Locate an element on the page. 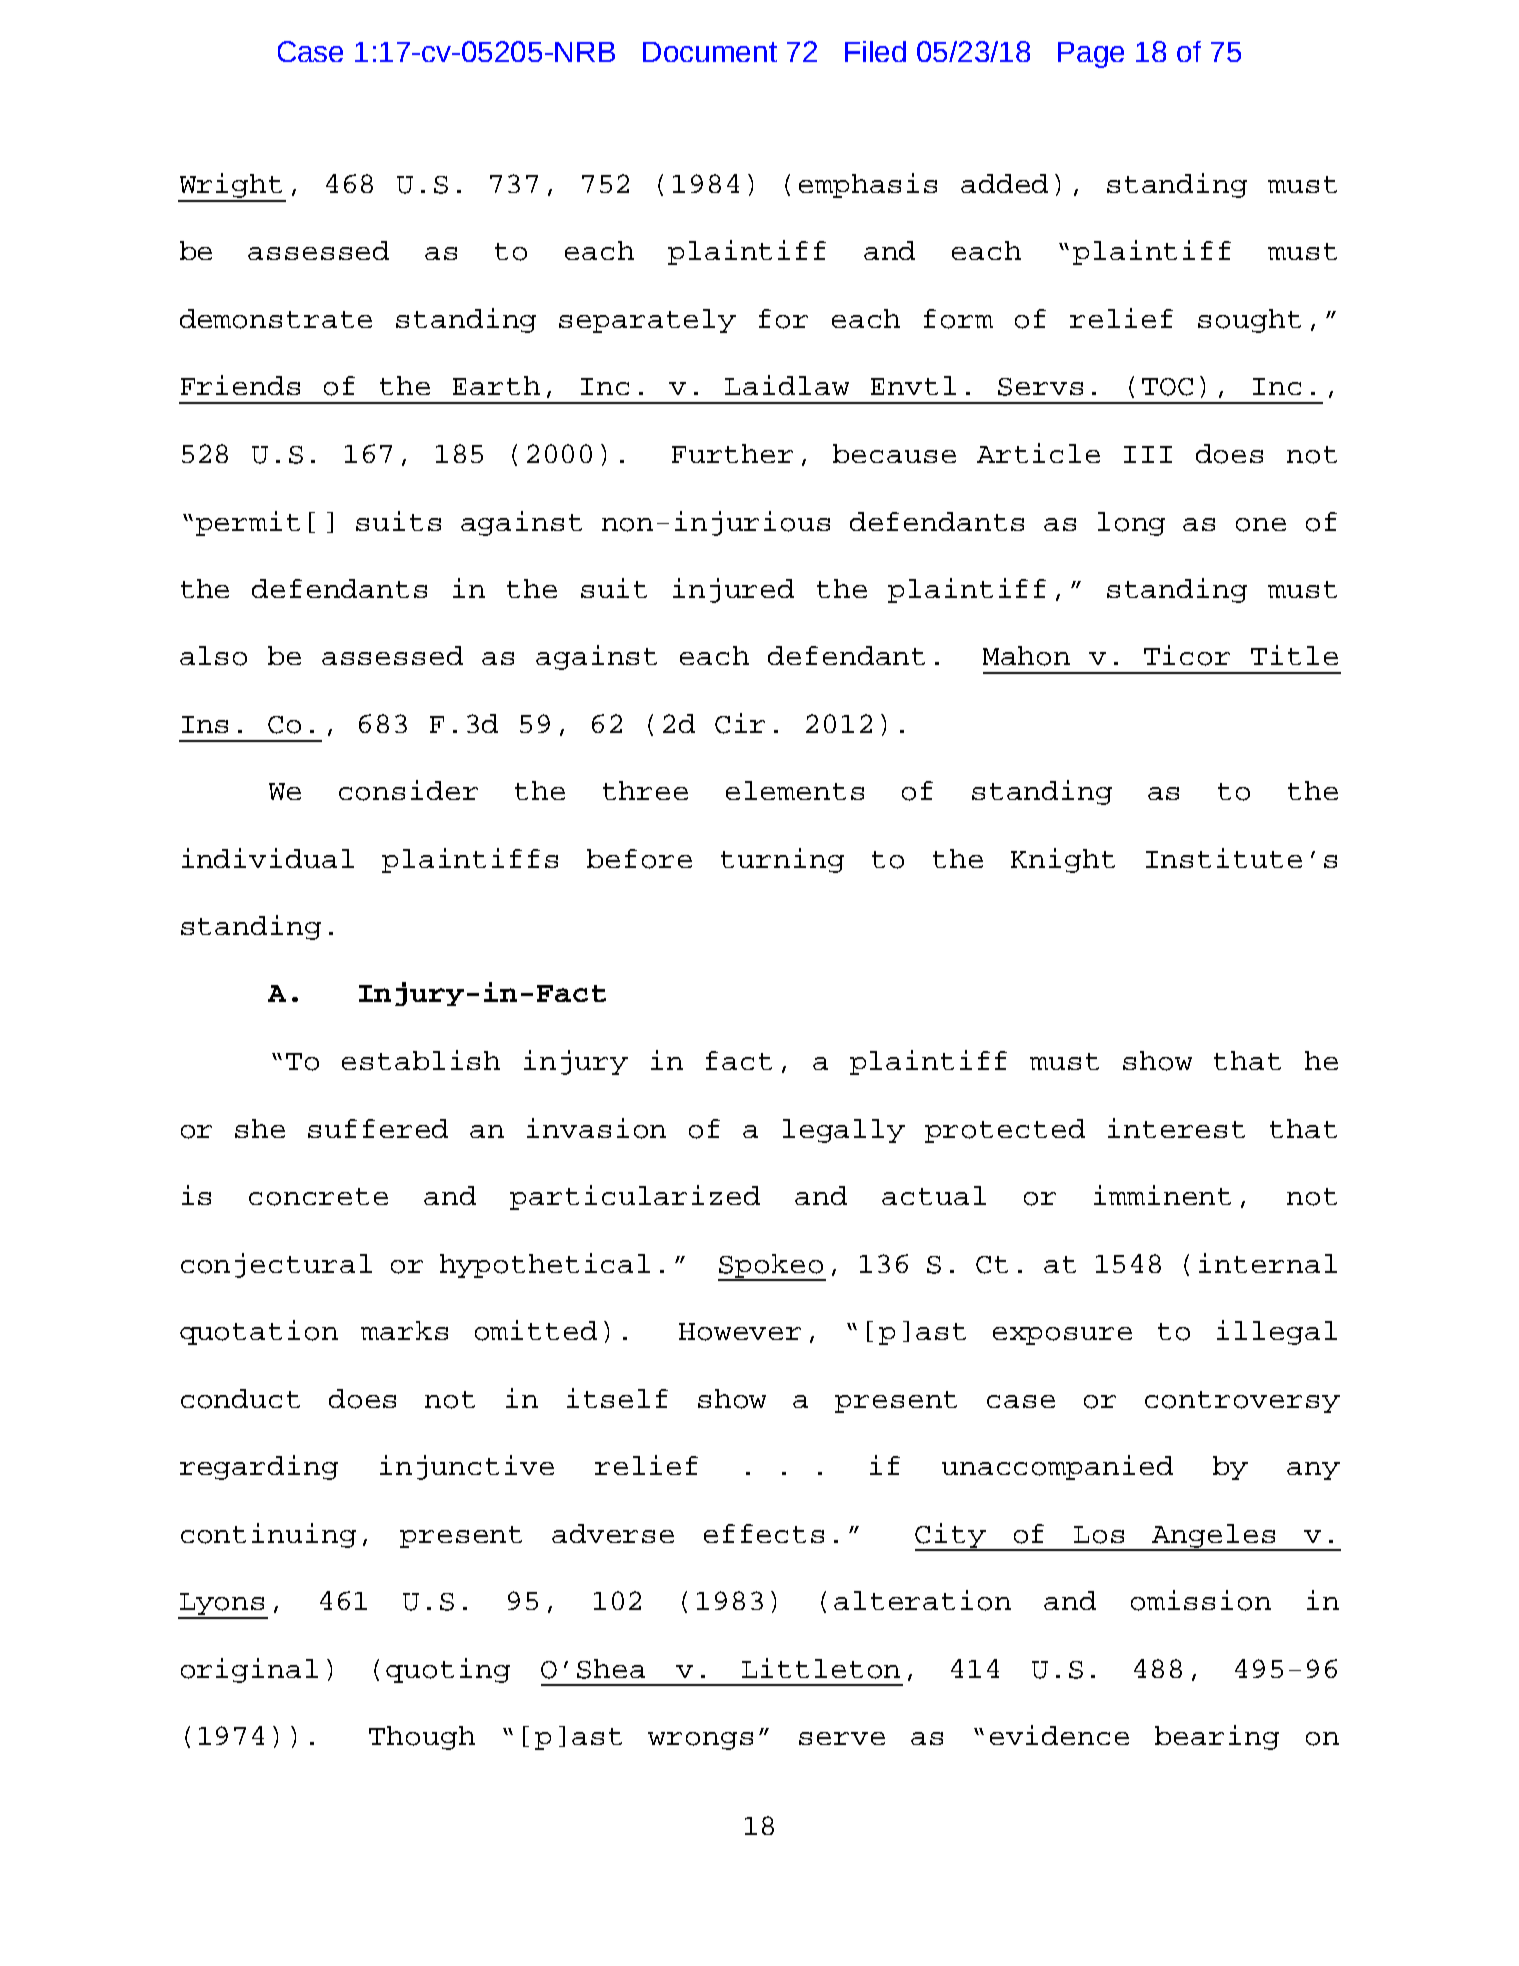 The width and height of the page is (1519, 1966). Littleton is located at coordinates (821, 1668).
